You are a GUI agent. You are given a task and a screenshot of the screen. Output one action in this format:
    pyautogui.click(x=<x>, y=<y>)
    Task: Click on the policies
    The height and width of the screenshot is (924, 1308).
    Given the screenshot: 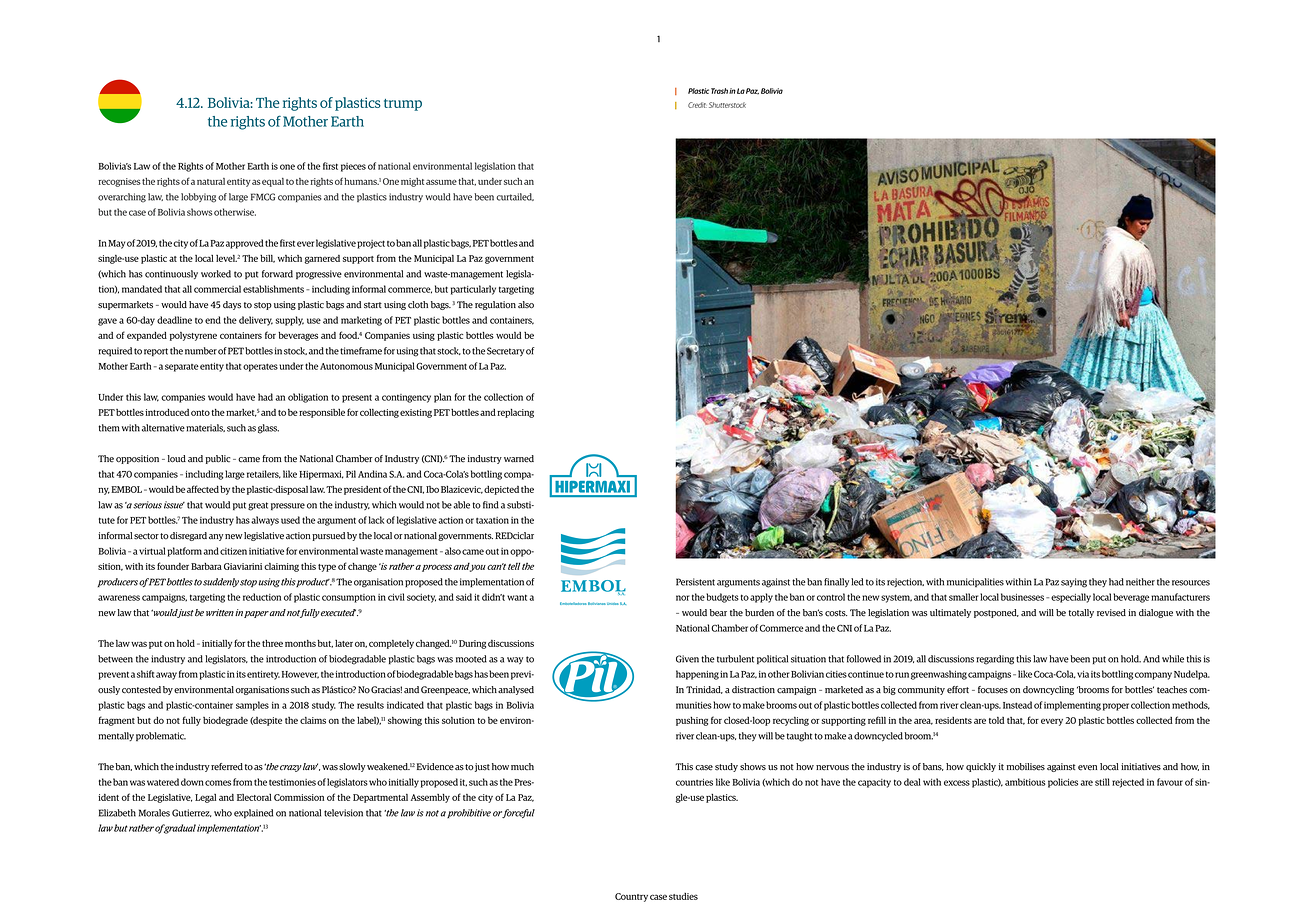 What is the action you would take?
    pyautogui.click(x=1063, y=783)
